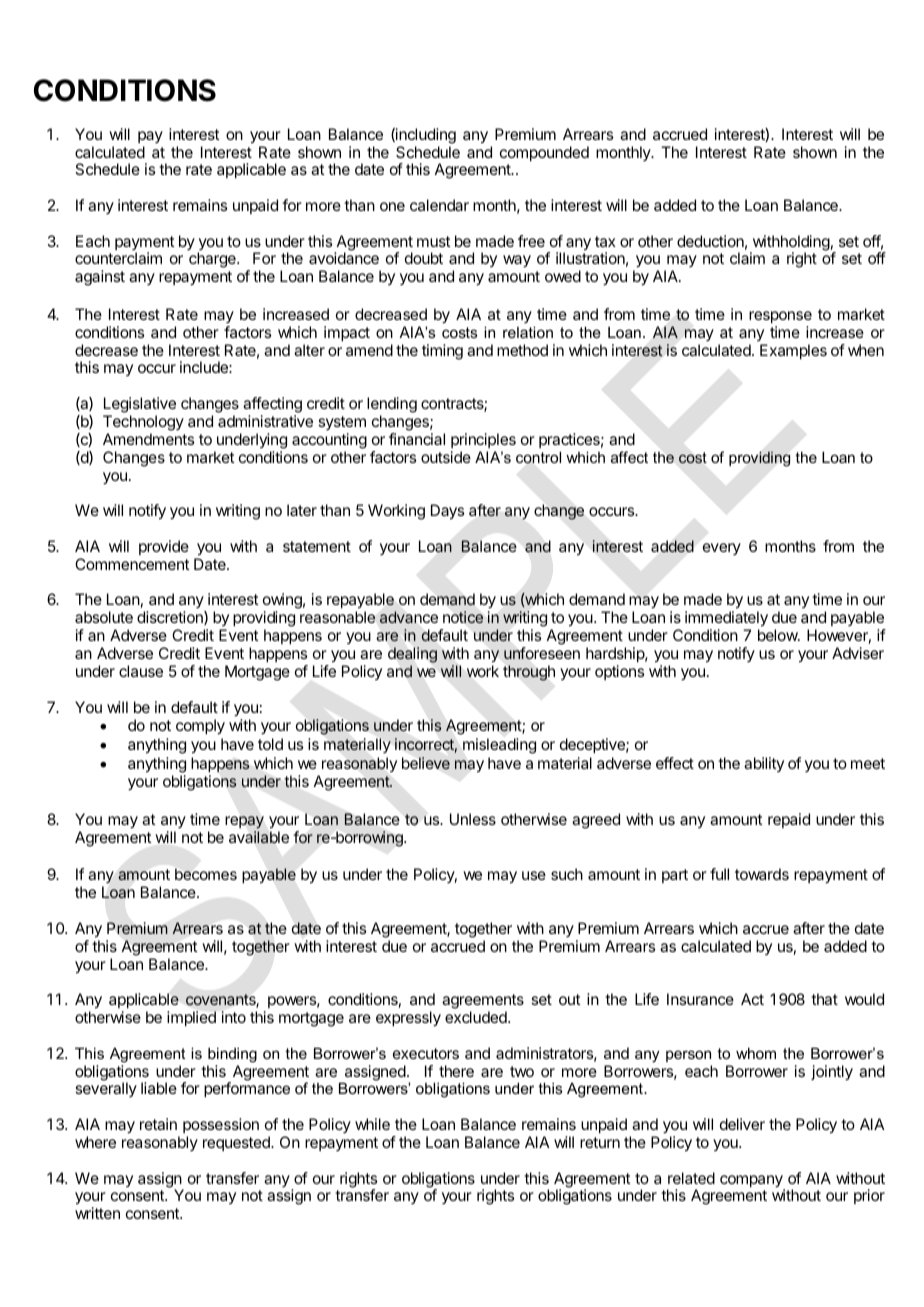  I want to click on every, so click(722, 549).
